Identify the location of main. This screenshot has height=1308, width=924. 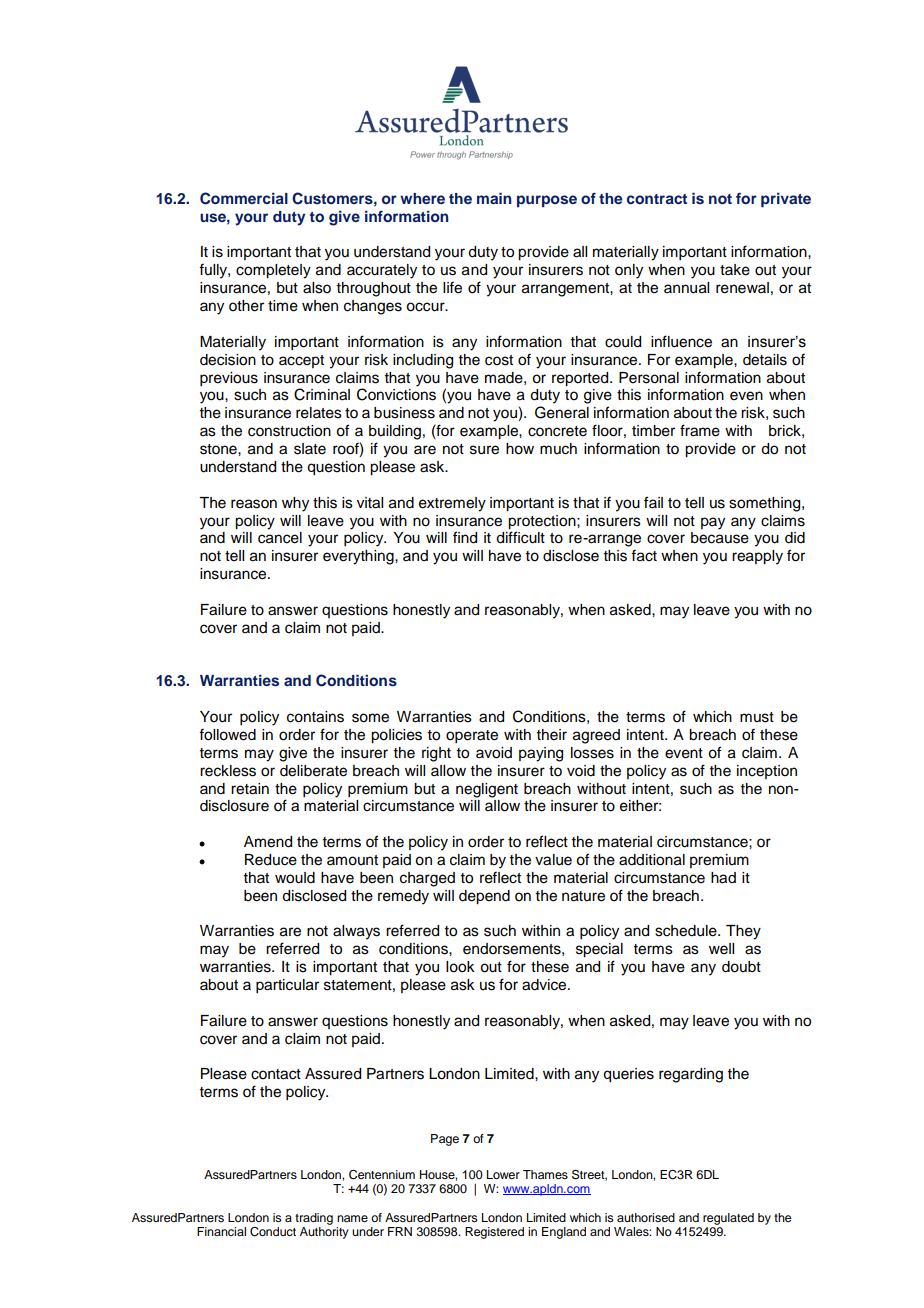
(494, 198).
